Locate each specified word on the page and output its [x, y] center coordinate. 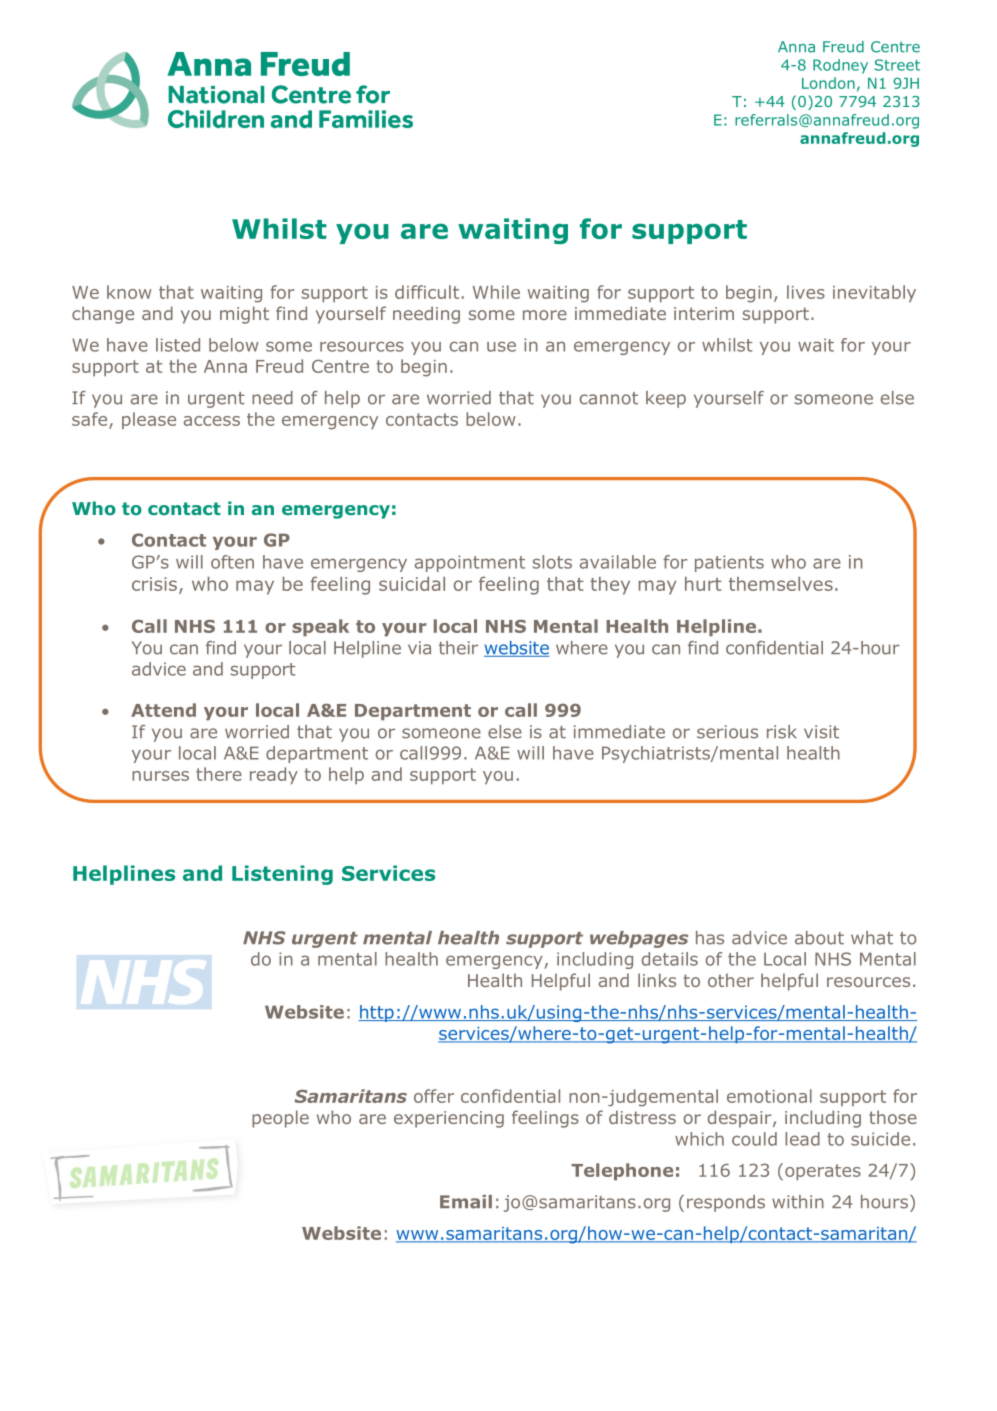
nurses [160, 776]
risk [782, 732]
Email [466, 1202]
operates [823, 1172]
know [129, 292]
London [828, 83]
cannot [609, 398]
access [212, 421]
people [280, 1119]
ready [274, 775]
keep [666, 399]
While [496, 292]
